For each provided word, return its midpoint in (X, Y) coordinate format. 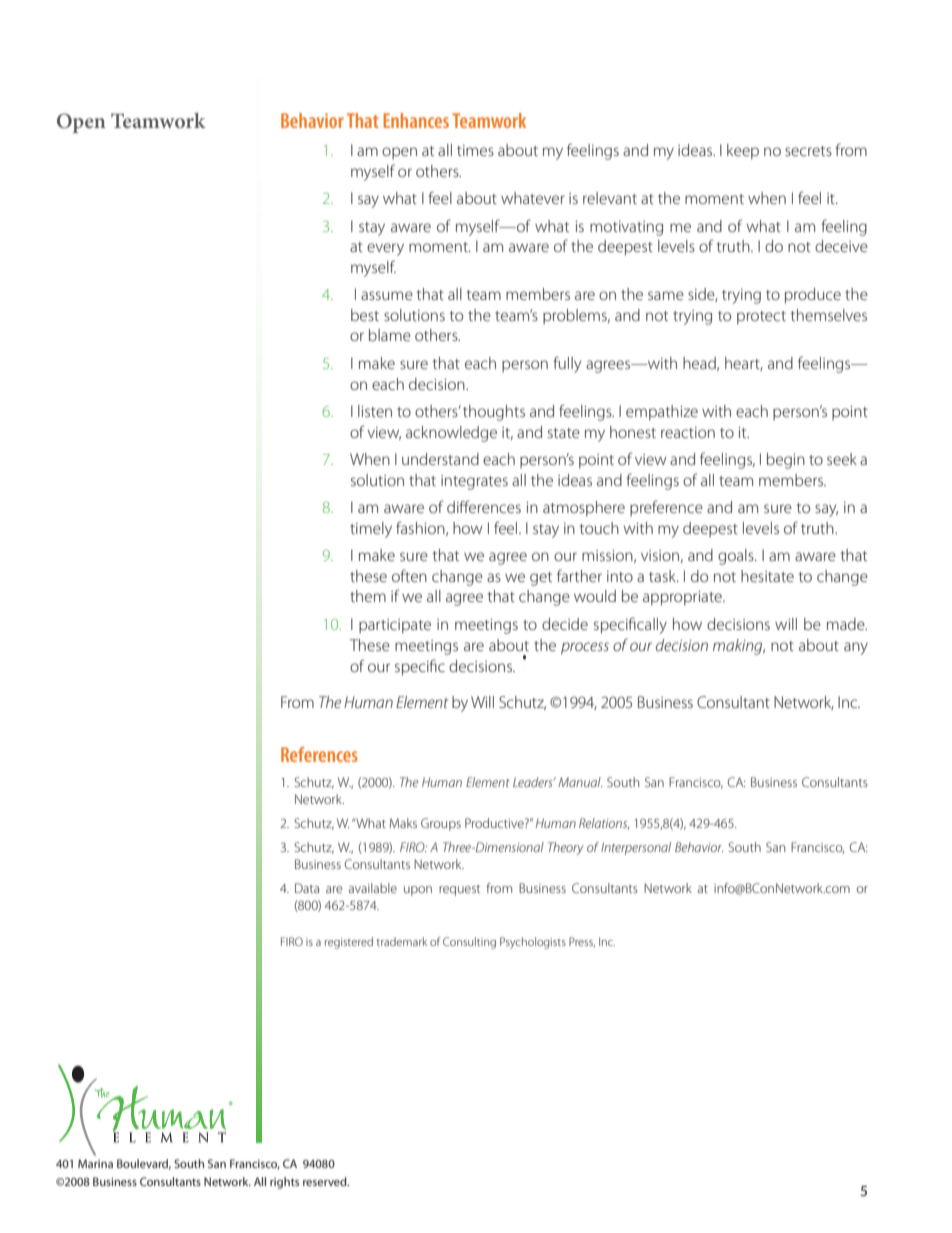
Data (307, 888)
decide (565, 624)
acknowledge (451, 434)
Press (582, 942)
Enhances (416, 120)
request (459, 890)
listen (375, 411)
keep (743, 152)
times (475, 150)
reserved (326, 1181)
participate (395, 626)
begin (786, 461)
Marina (95, 1163)
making (739, 647)
